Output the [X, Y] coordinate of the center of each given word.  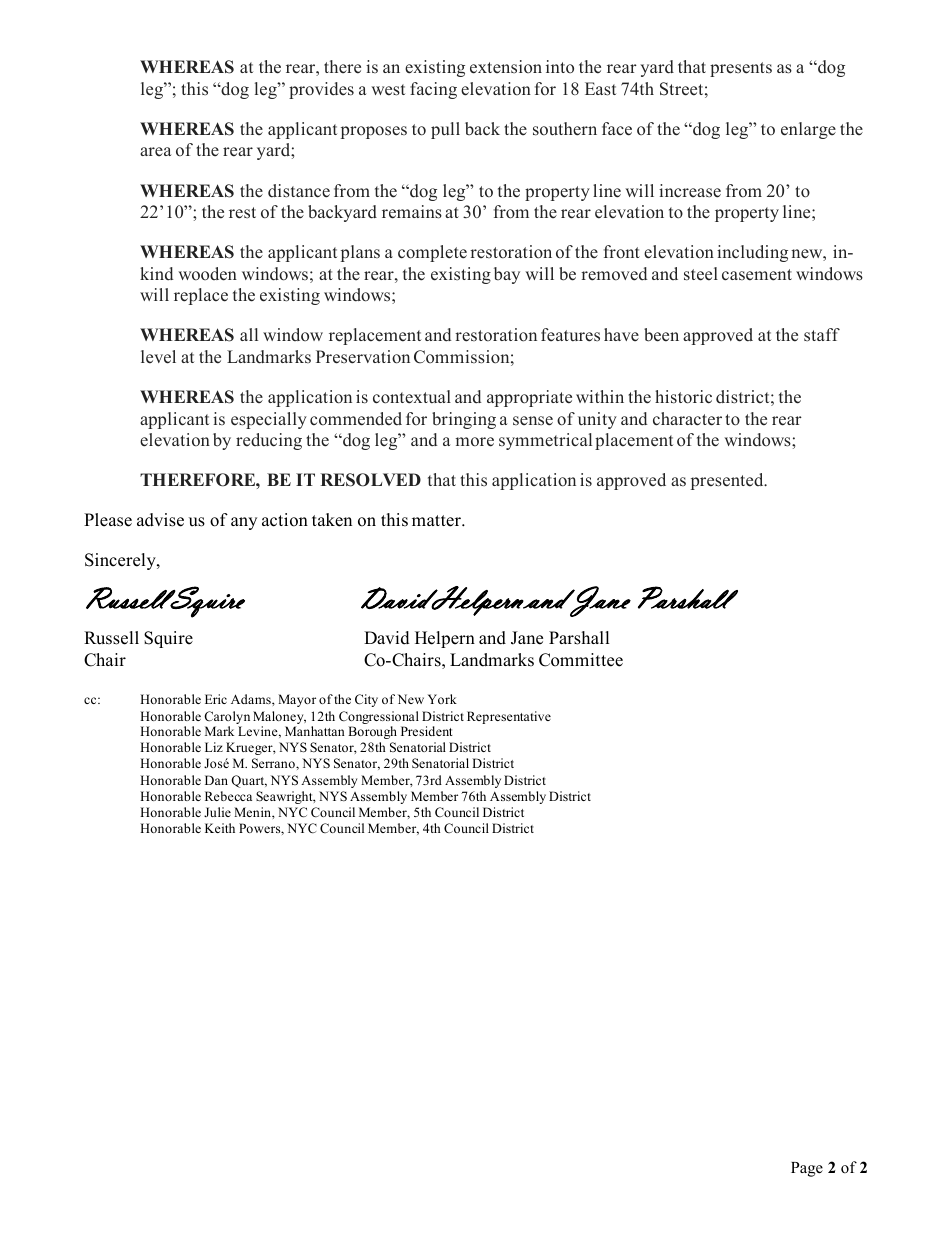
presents [741, 69]
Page [807, 1169]
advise [160, 520]
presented [728, 481]
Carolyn [227, 719]
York [442, 699]
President [427, 731]
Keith [220, 828]
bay [507, 275]
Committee [581, 660]
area [156, 152]
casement [757, 275]
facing [433, 90]
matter [437, 521]
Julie [217, 812]
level [158, 357]
